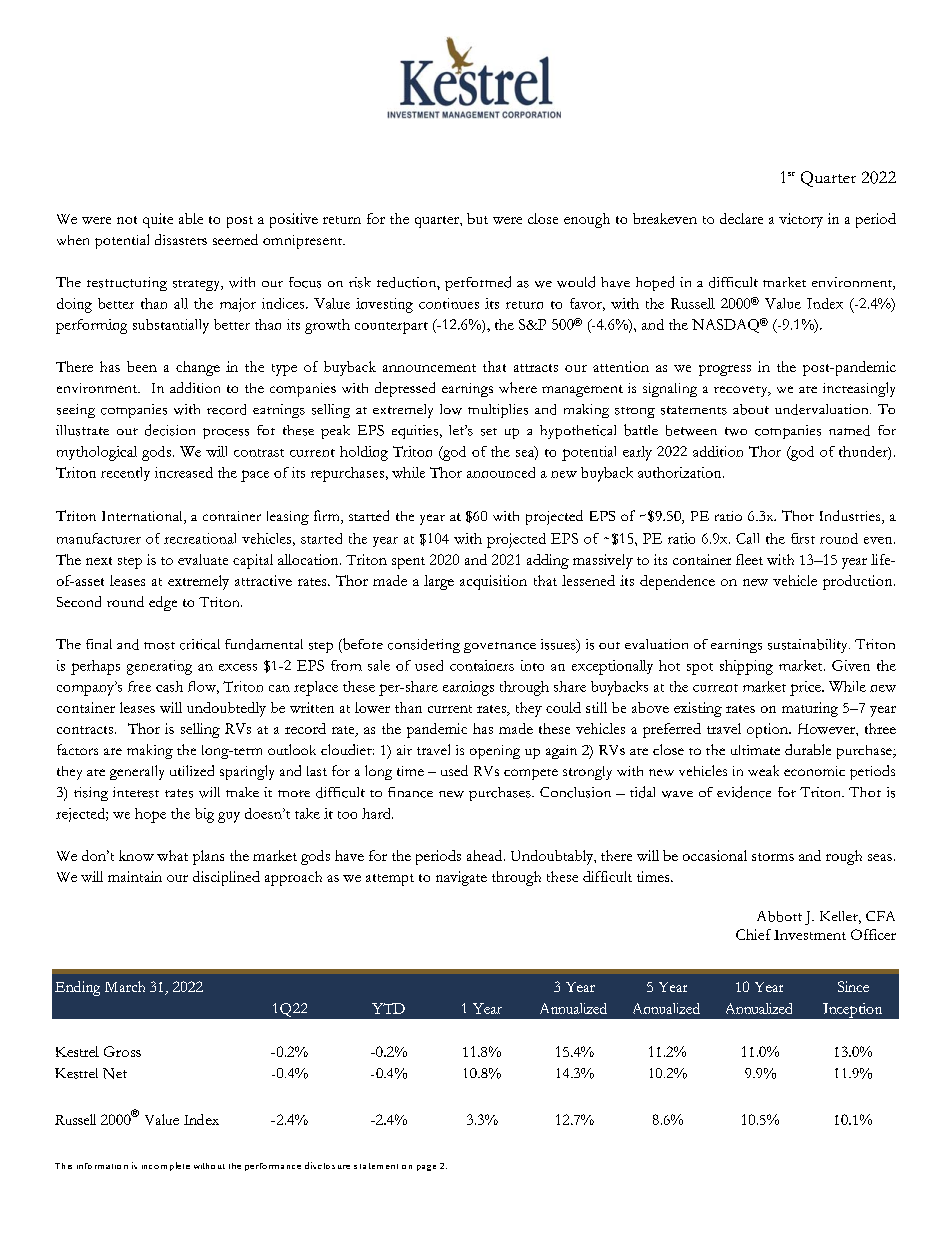  What do you see at coordinates (388, 1008) in the screenshot?
I see `YTD` at bounding box center [388, 1008].
